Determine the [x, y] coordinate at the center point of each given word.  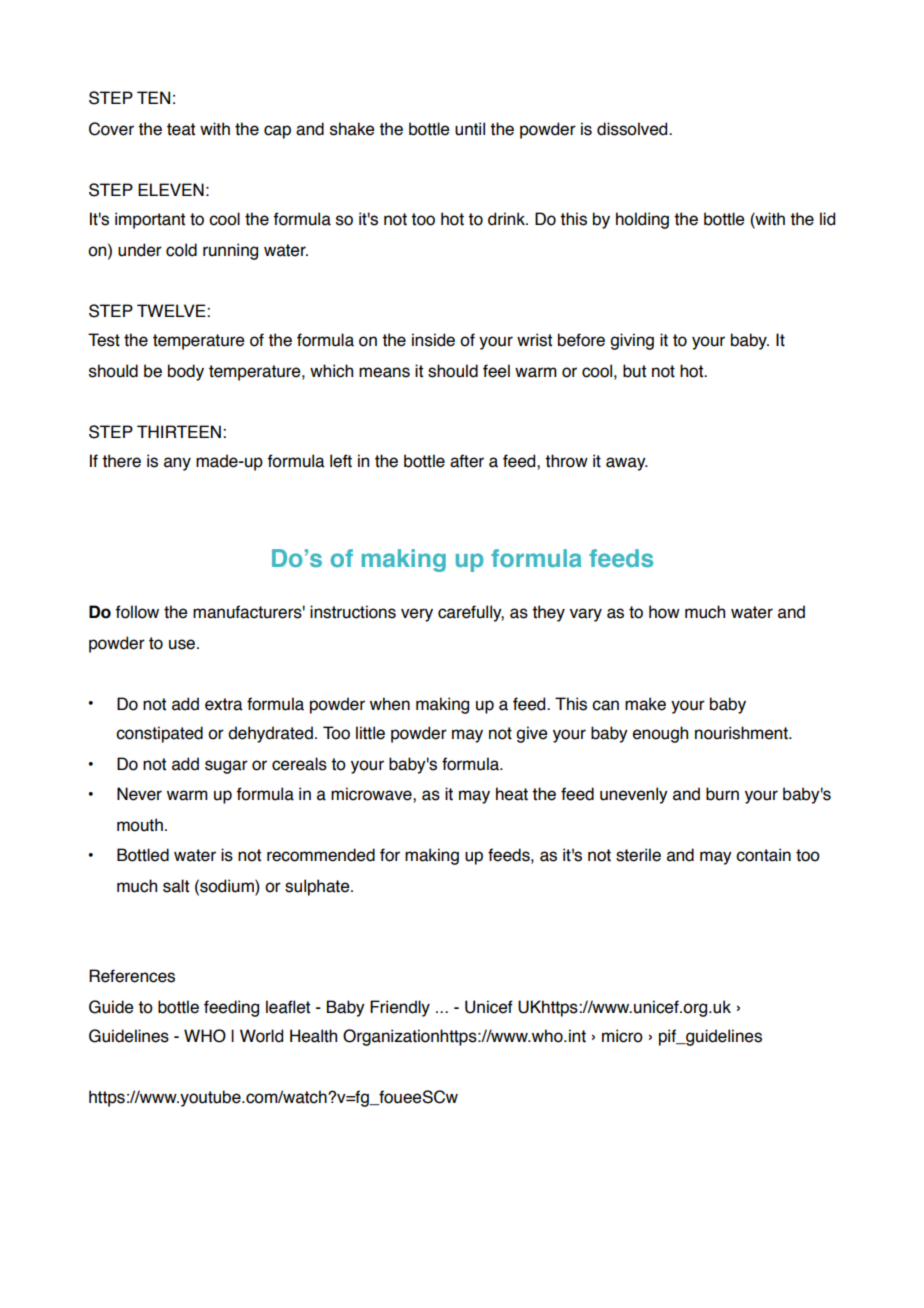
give [531, 734]
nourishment [742, 733]
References [132, 976]
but [634, 371]
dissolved [633, 129]
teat [181, 129]
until [470, 129]
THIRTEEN [179, 431]
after [467, 461]
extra [224, 704]
